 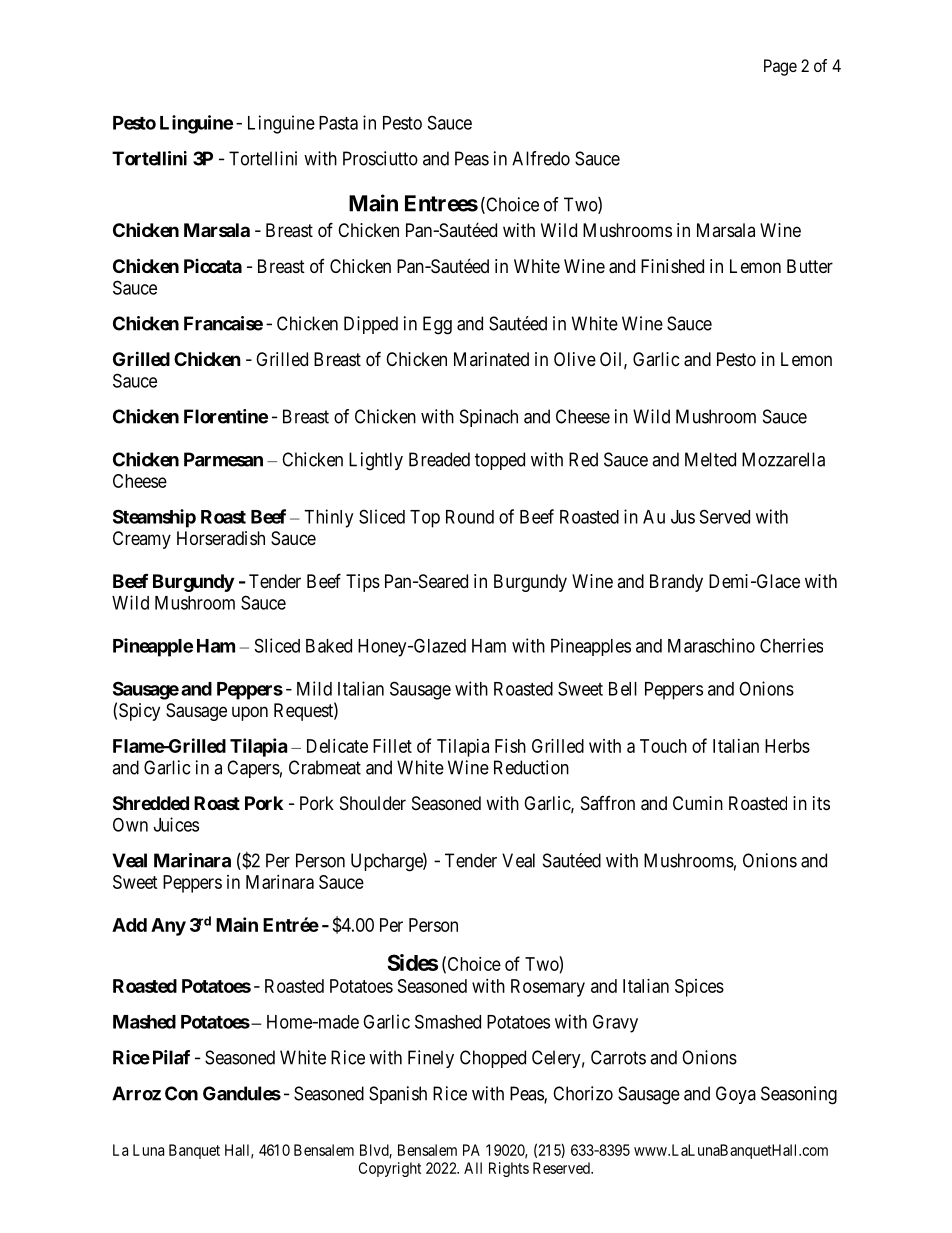 I want to click on Goya, so click(x=736, y=1095).
